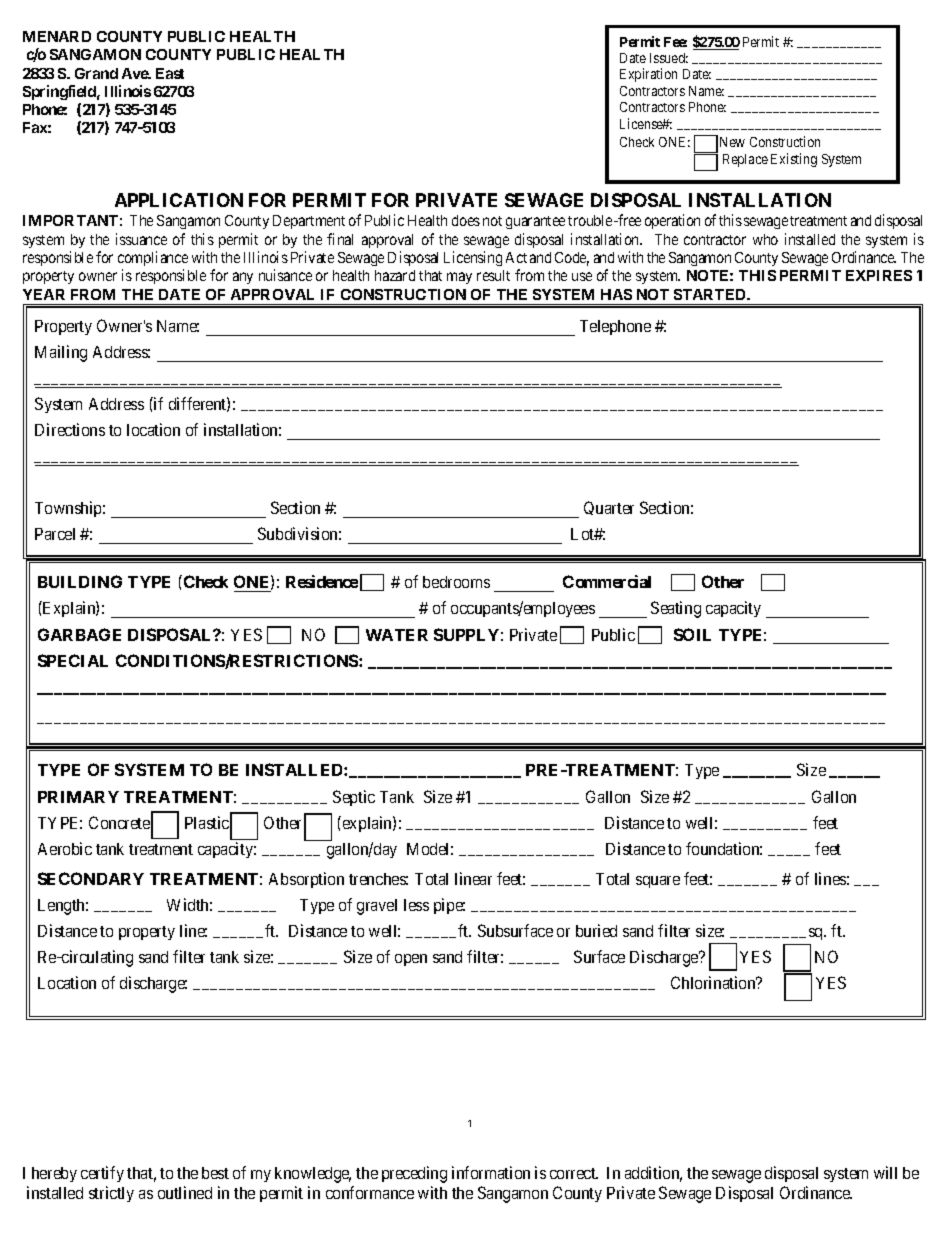  What do you see at coordinates (170, 73) in the document?
I see `East` at bounding box center [170, 73].
